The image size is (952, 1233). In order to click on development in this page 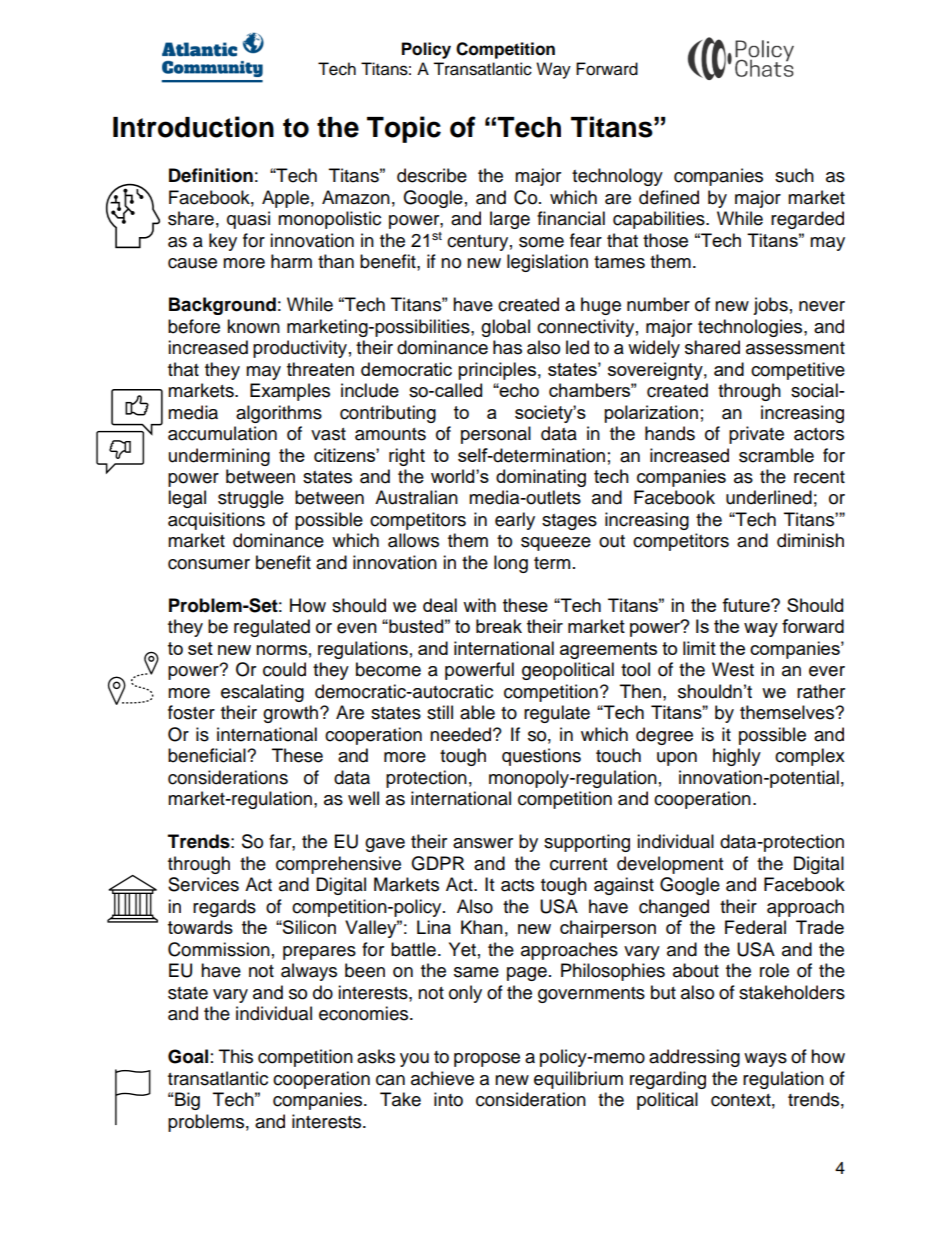, I will do `click(670, 865)`.
